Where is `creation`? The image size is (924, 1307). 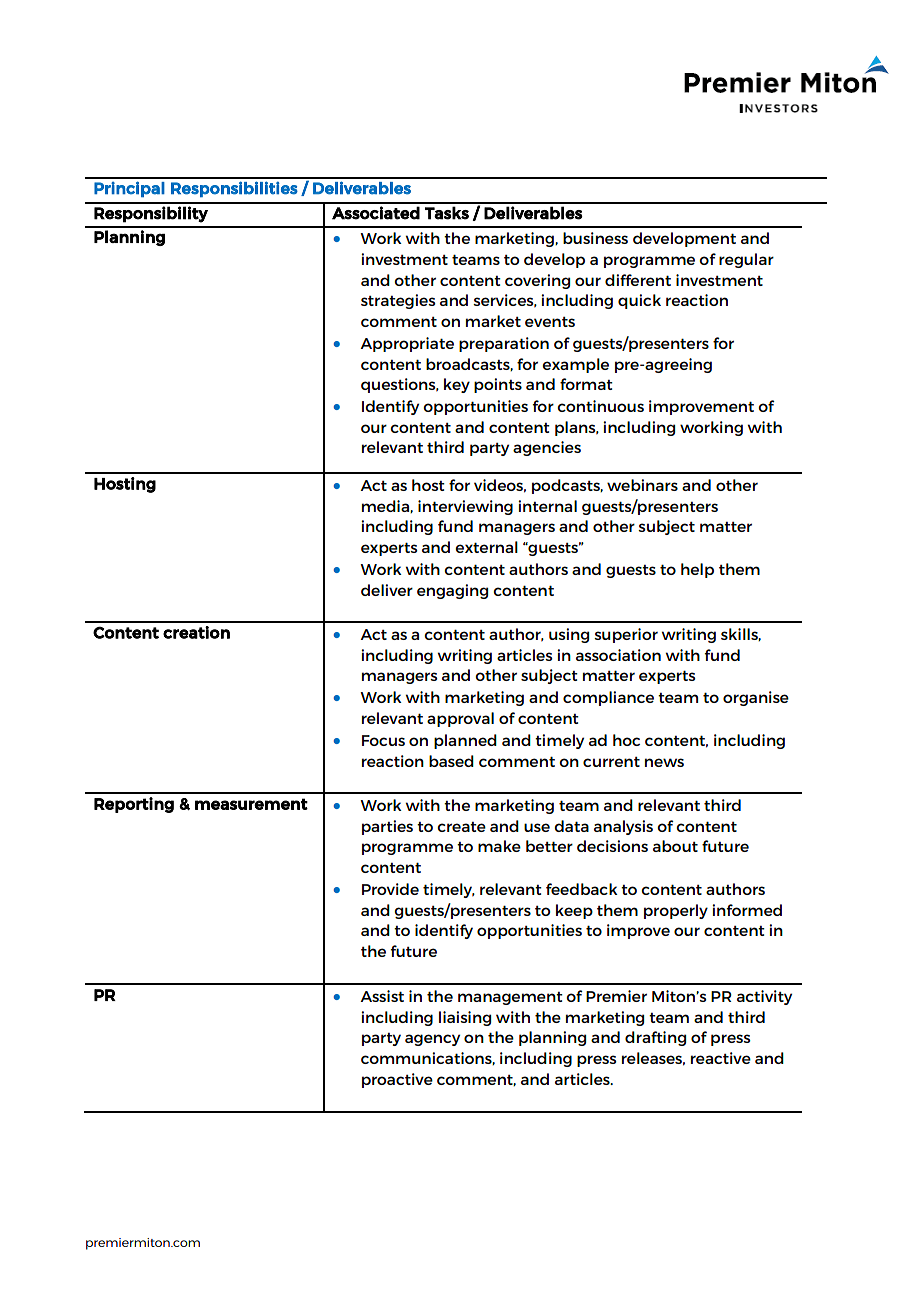
creation is located at coordinates (196, 632).
